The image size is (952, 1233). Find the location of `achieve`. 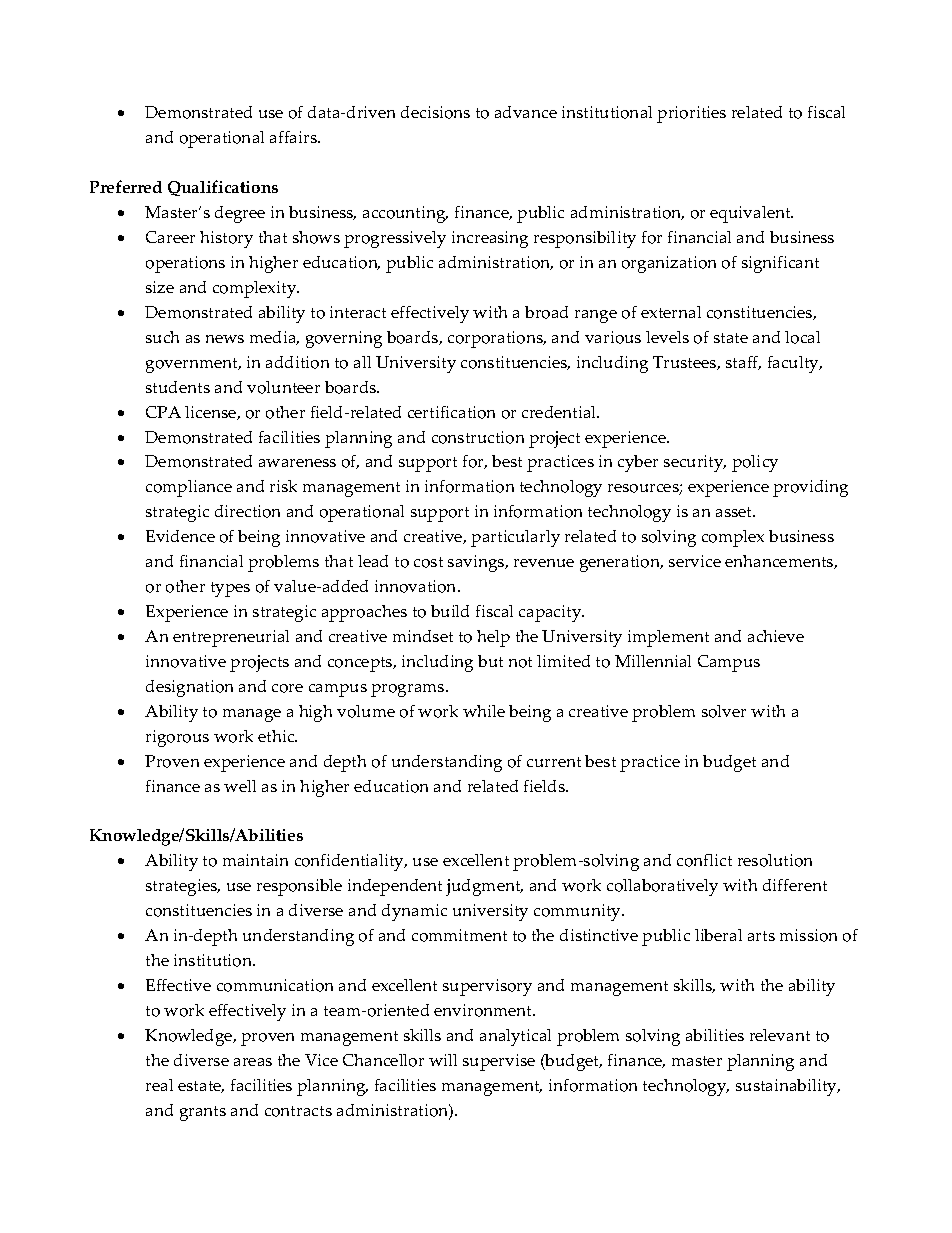

achieve is located at coordinates (776, 636).
